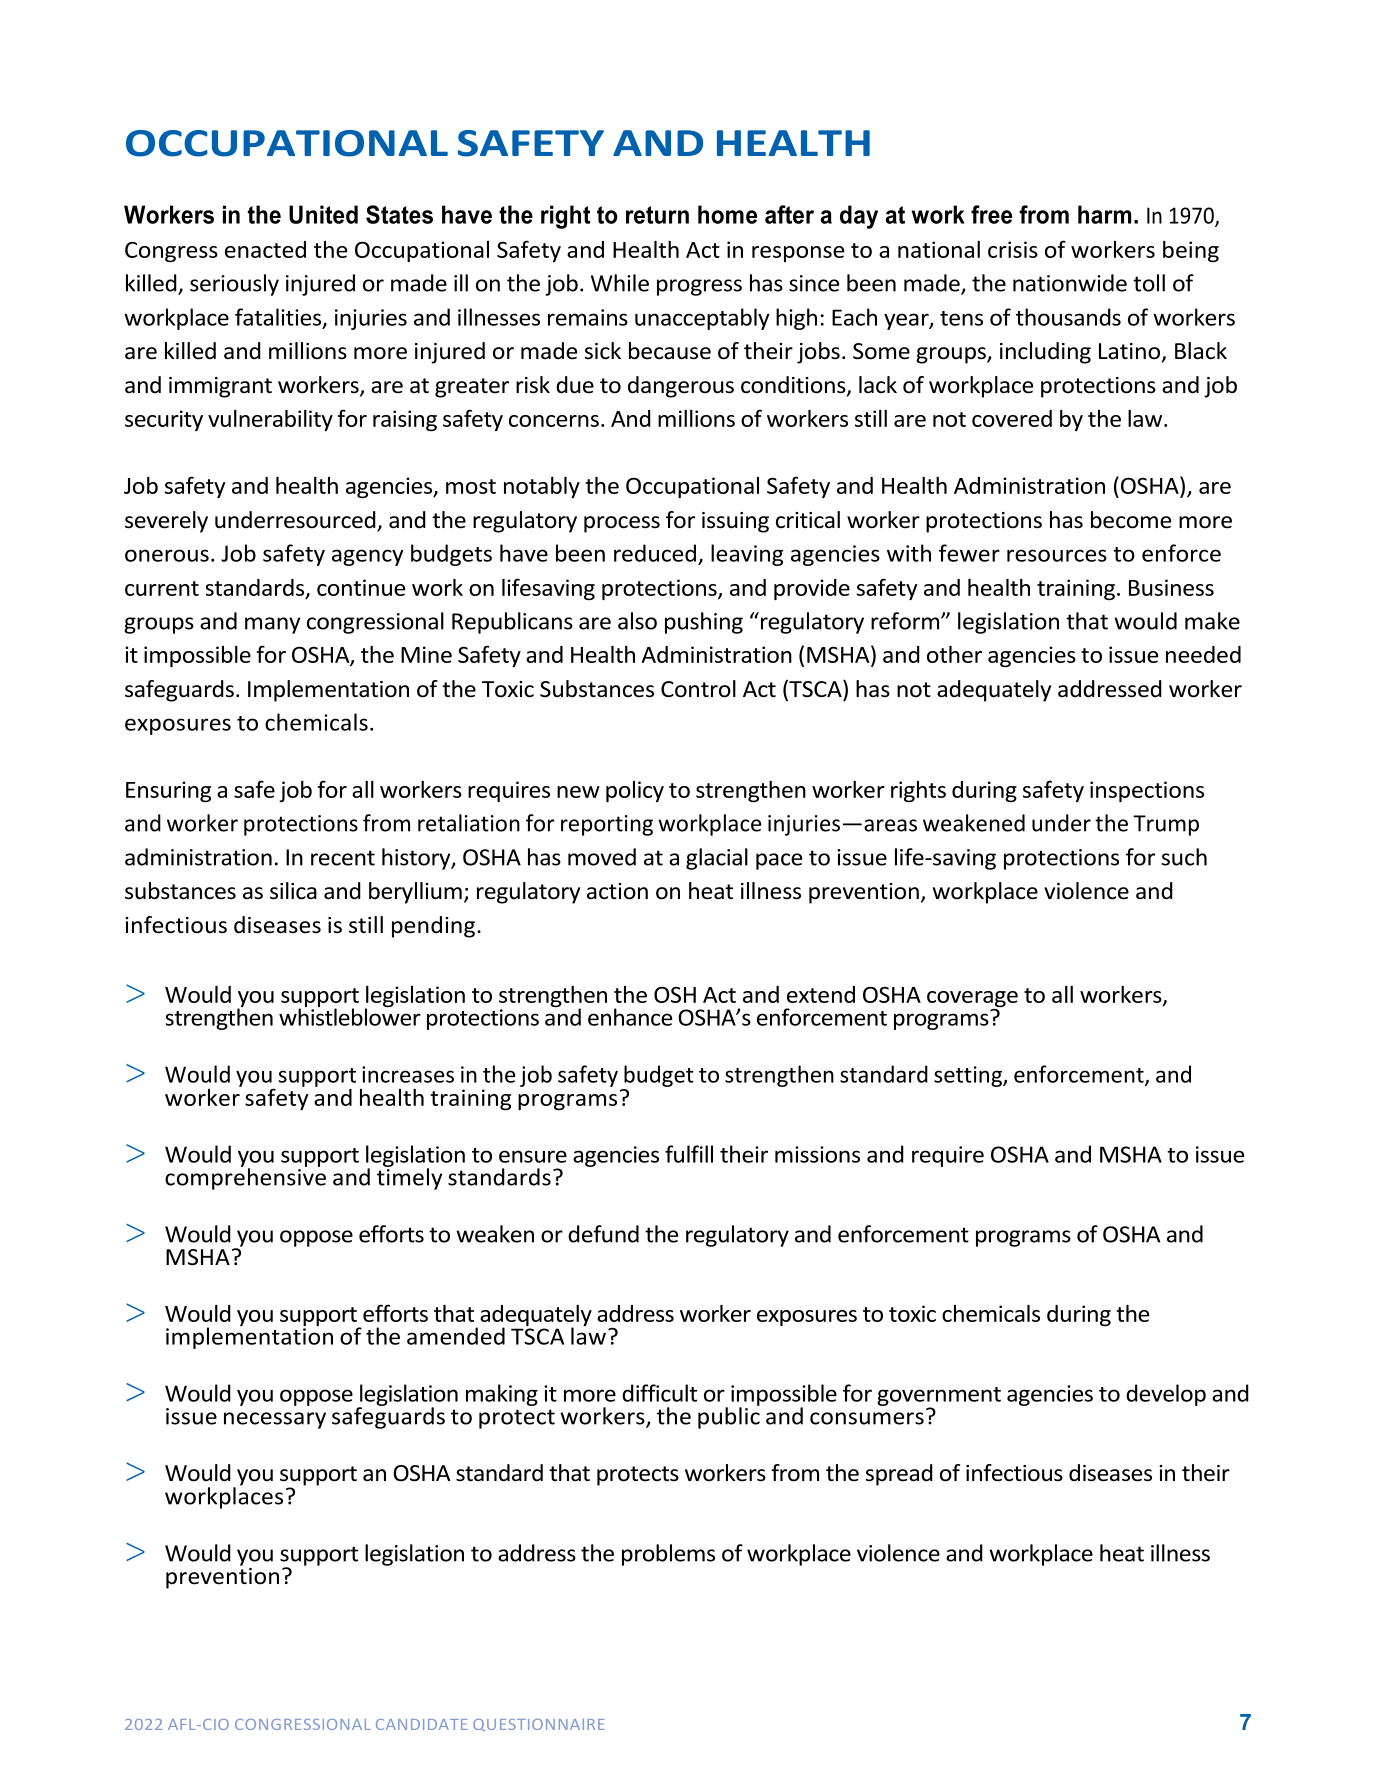  What do you see at coordinates (421, 1724) in the screenshot?
I see `CANDIDATE` at bounding box center [421, 1724].
